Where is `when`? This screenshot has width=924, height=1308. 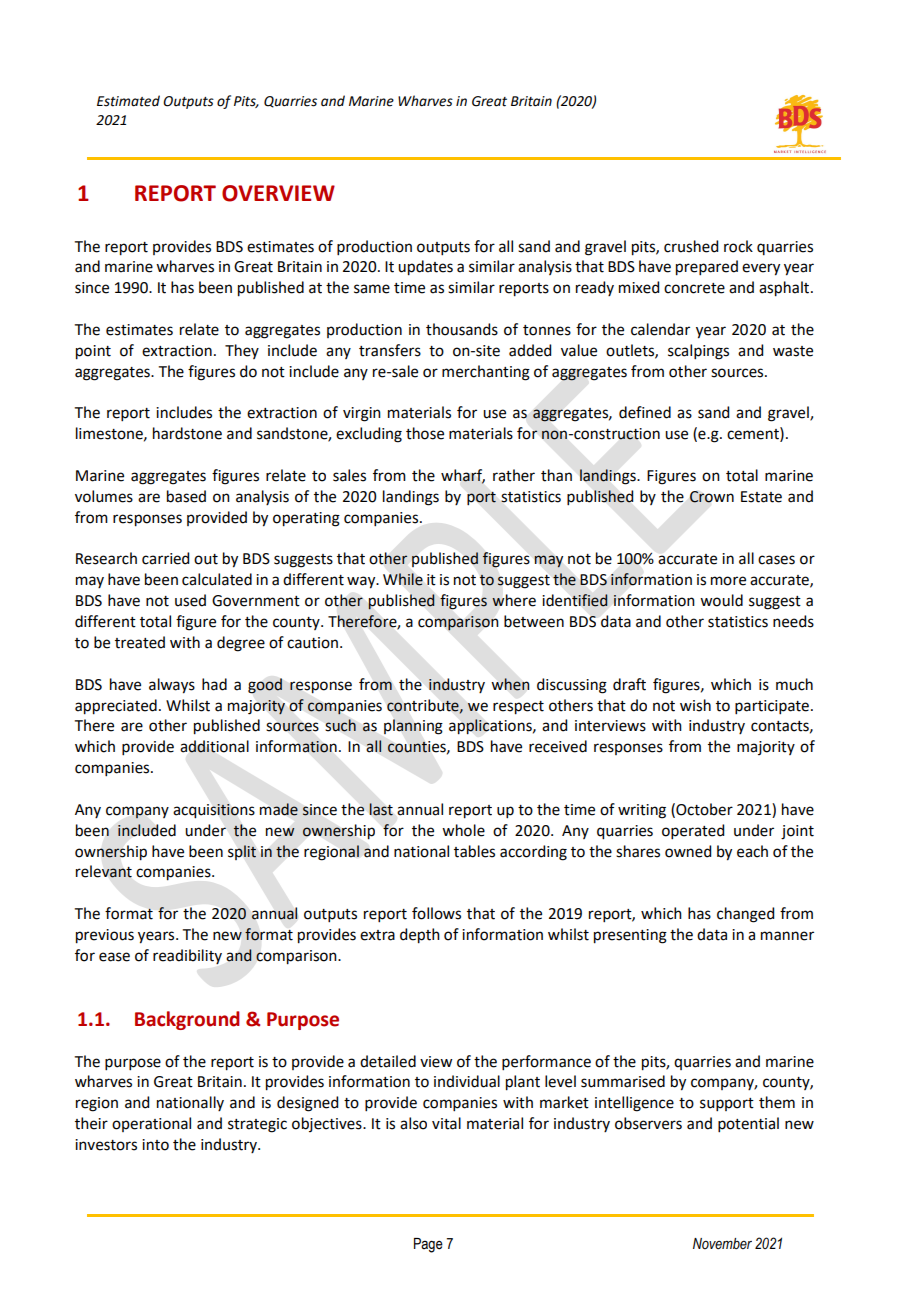 when is located at coordinates (510, 684).
